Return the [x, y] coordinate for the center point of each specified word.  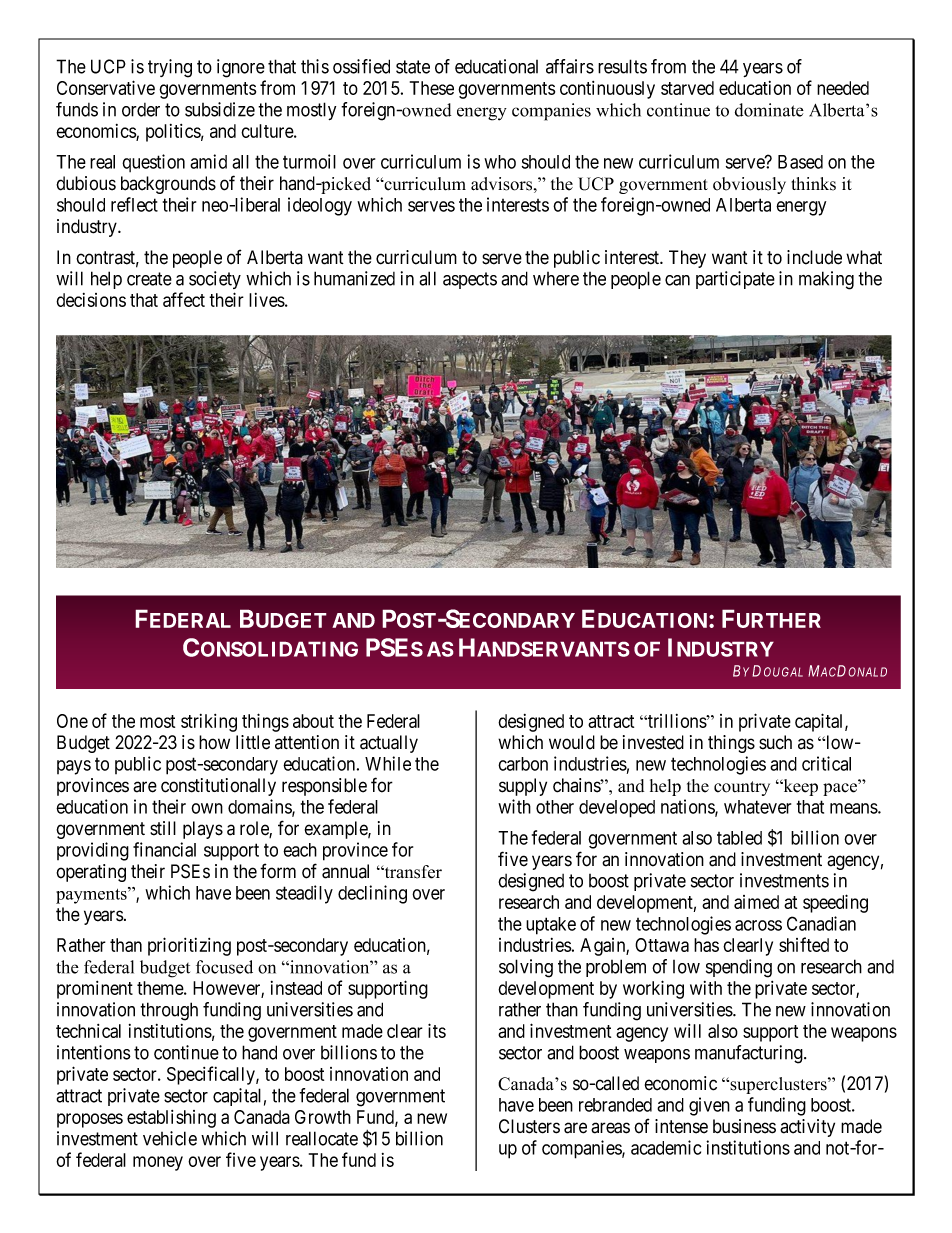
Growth [323, 1117]
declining [372, 894]
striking [209, 723]
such [775, 742]
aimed [756, 902]
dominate [769, 110]
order [141, 110]
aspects [470, 280]
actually [389, 744]
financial [164, 849]
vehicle [170, 1138]
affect [184, 299]
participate [735, 280]
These [432, 88]
